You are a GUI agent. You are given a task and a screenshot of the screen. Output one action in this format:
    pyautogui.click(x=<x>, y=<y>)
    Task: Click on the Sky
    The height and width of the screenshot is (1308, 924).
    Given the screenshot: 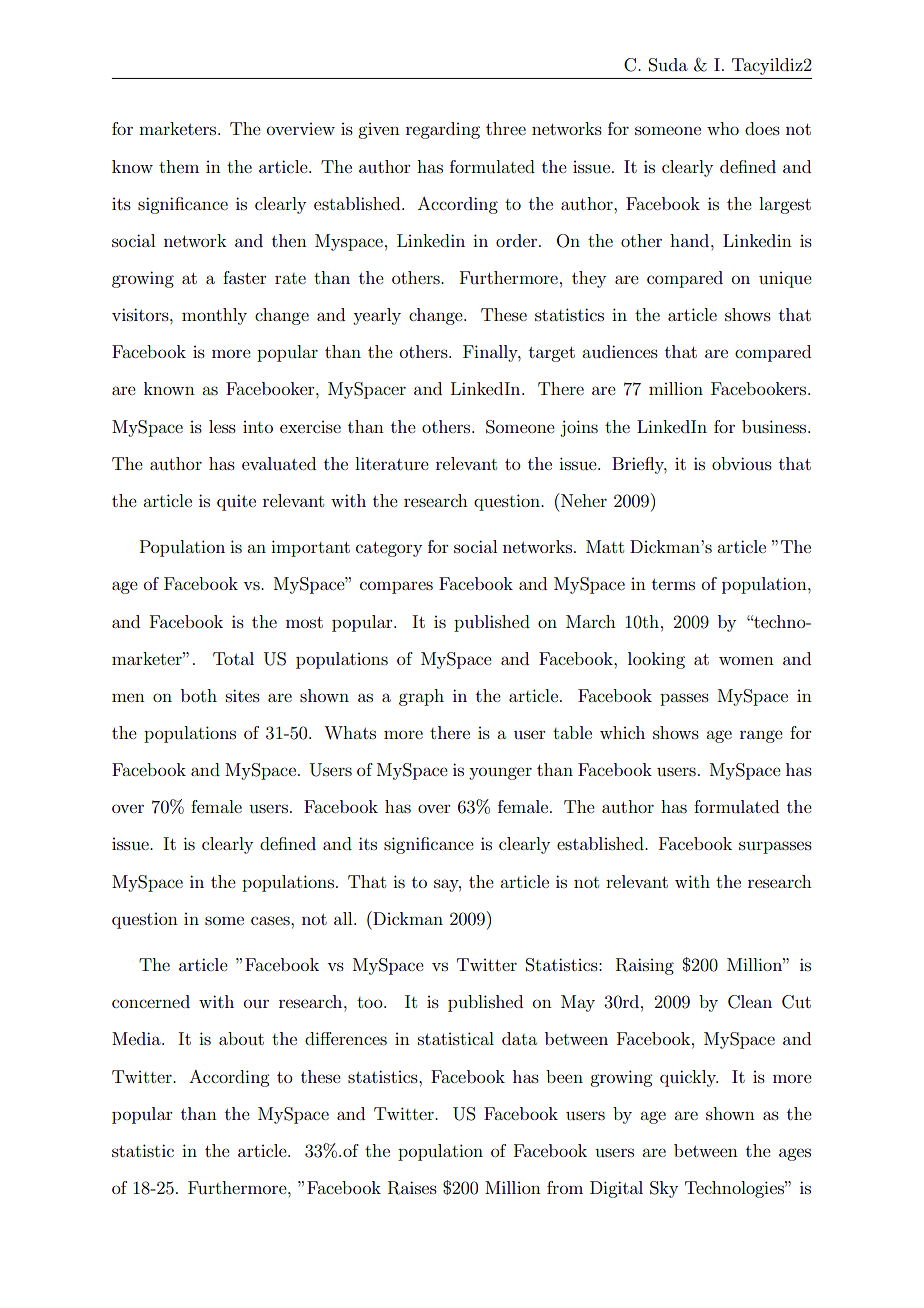 What is the action you would take?
    pyautogui.click(x=664, y=1189)
